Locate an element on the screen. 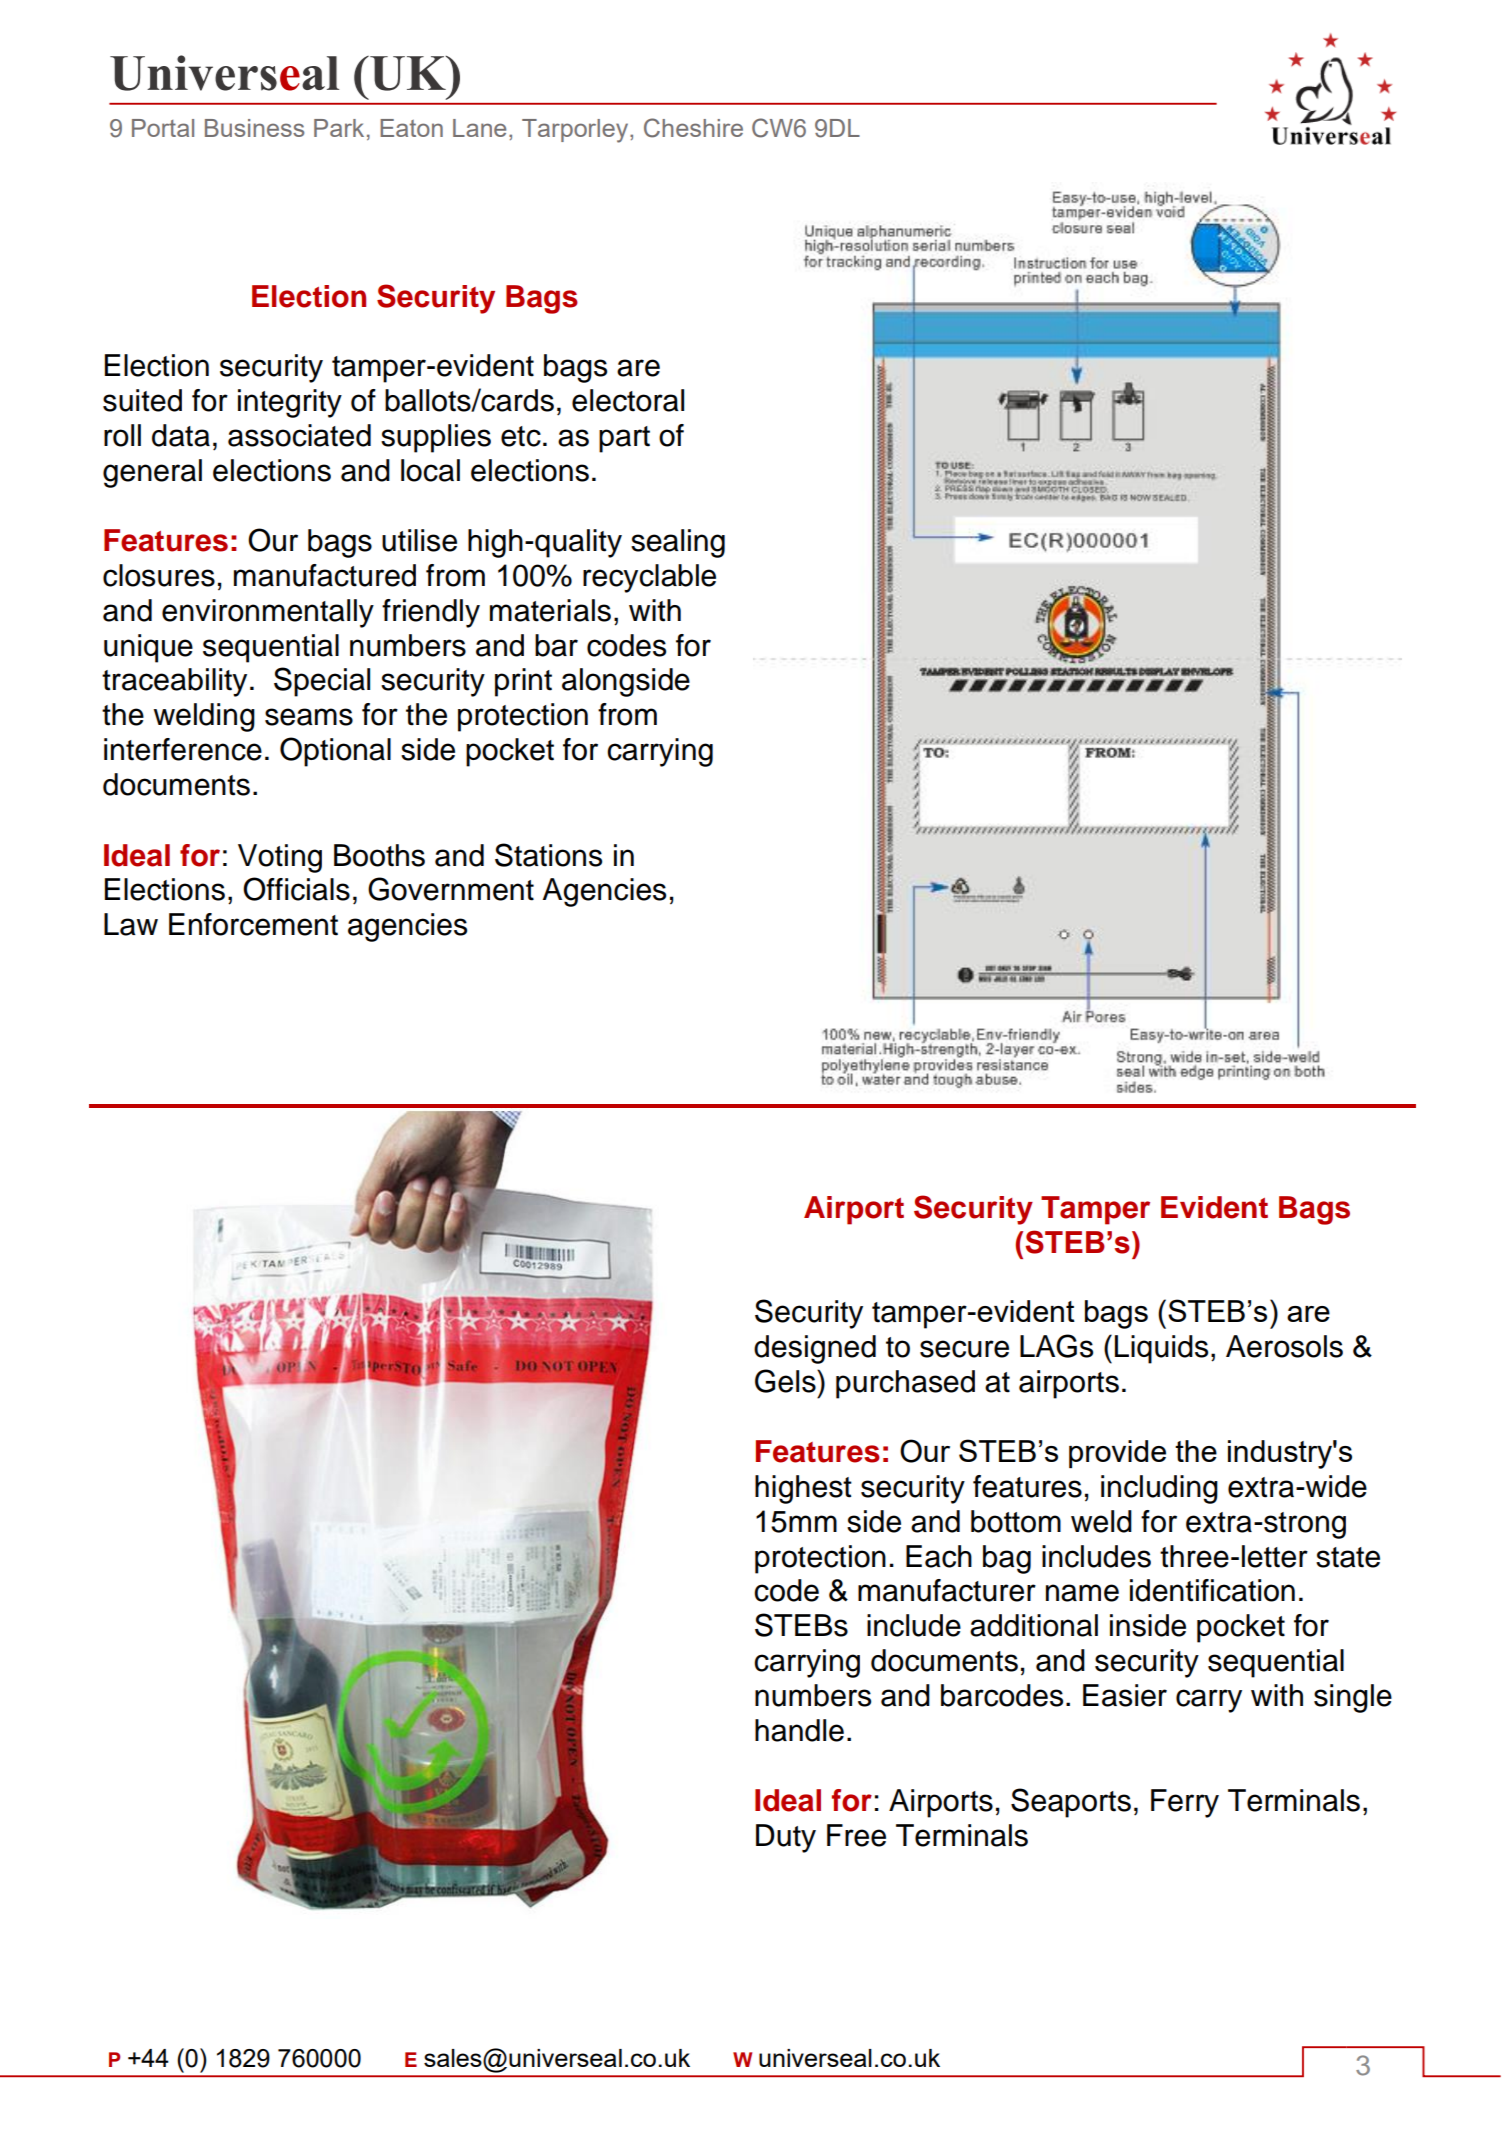 This screenshot has height=2129, width=1505. Aerosols is located at coordinates (1284, 1346).
